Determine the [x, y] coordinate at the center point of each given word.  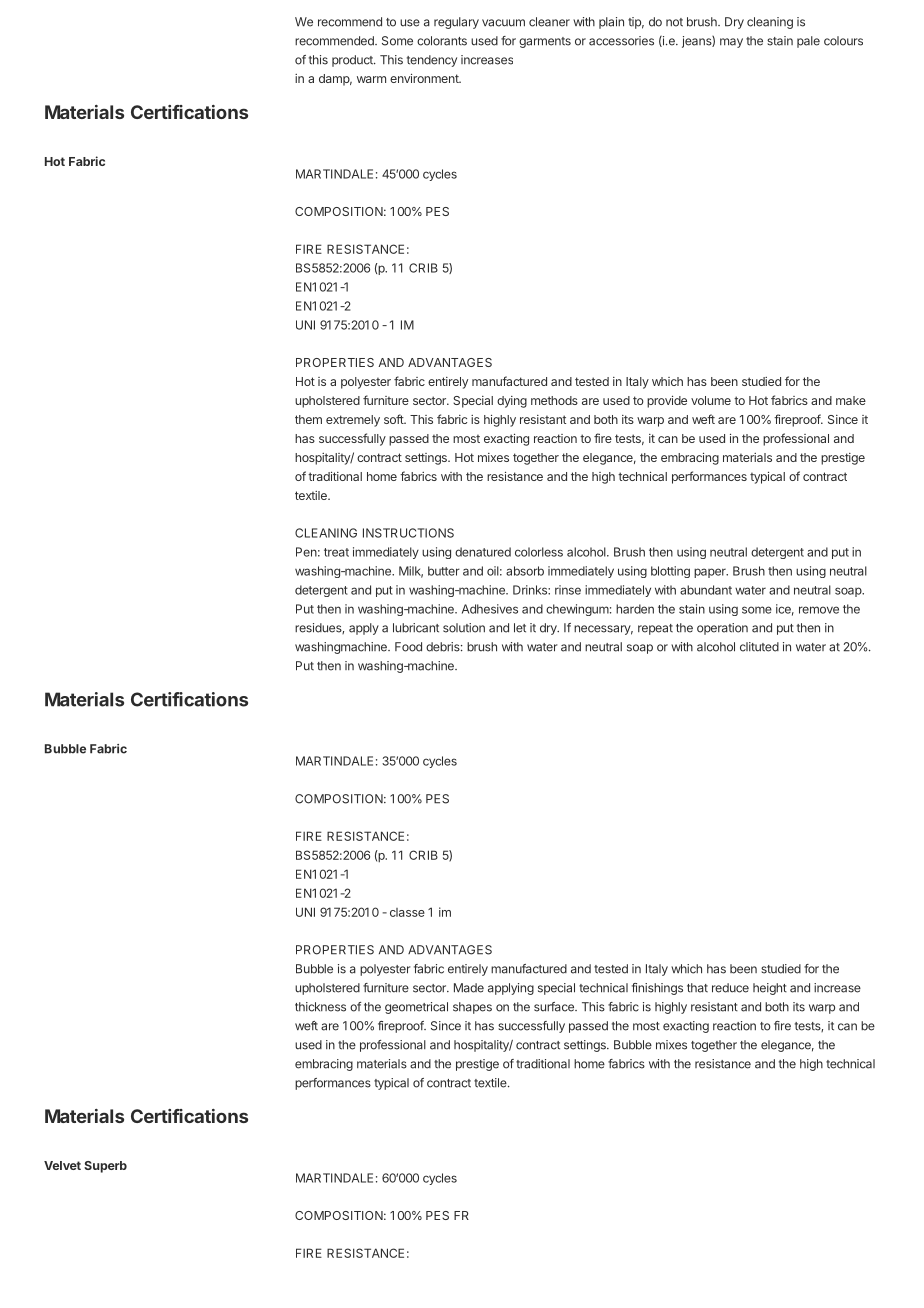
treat [336, 552]
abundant [706, 590]
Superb [105, 1167]
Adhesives [490, 609]
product [353, 61]
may [731, 43]
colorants [442, 41]
